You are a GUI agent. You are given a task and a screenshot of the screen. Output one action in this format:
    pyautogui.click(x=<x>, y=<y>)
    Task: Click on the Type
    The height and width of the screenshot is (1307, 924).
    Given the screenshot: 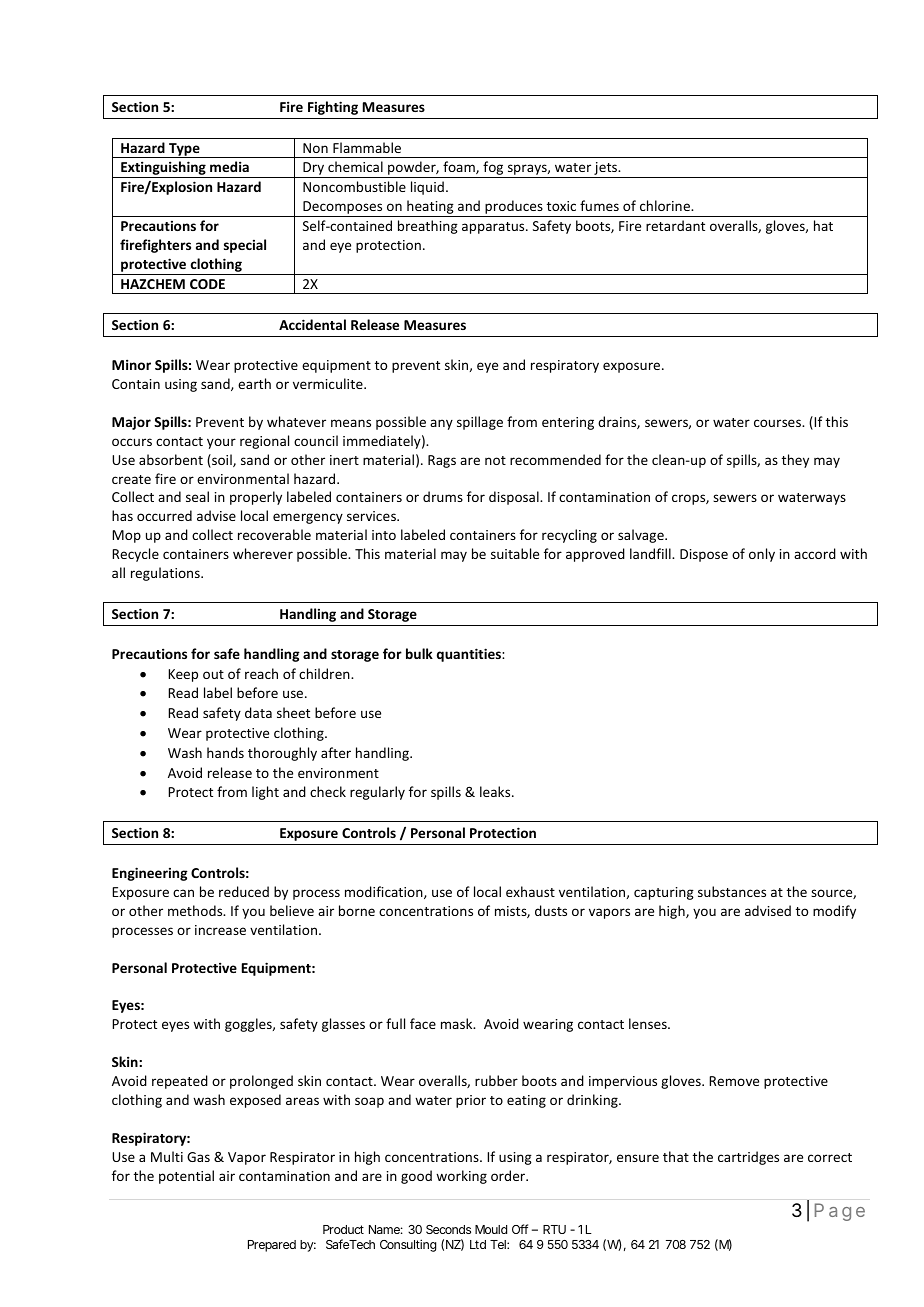 What is the action you would take?
    pyautogui.click(x=184, y=150)
